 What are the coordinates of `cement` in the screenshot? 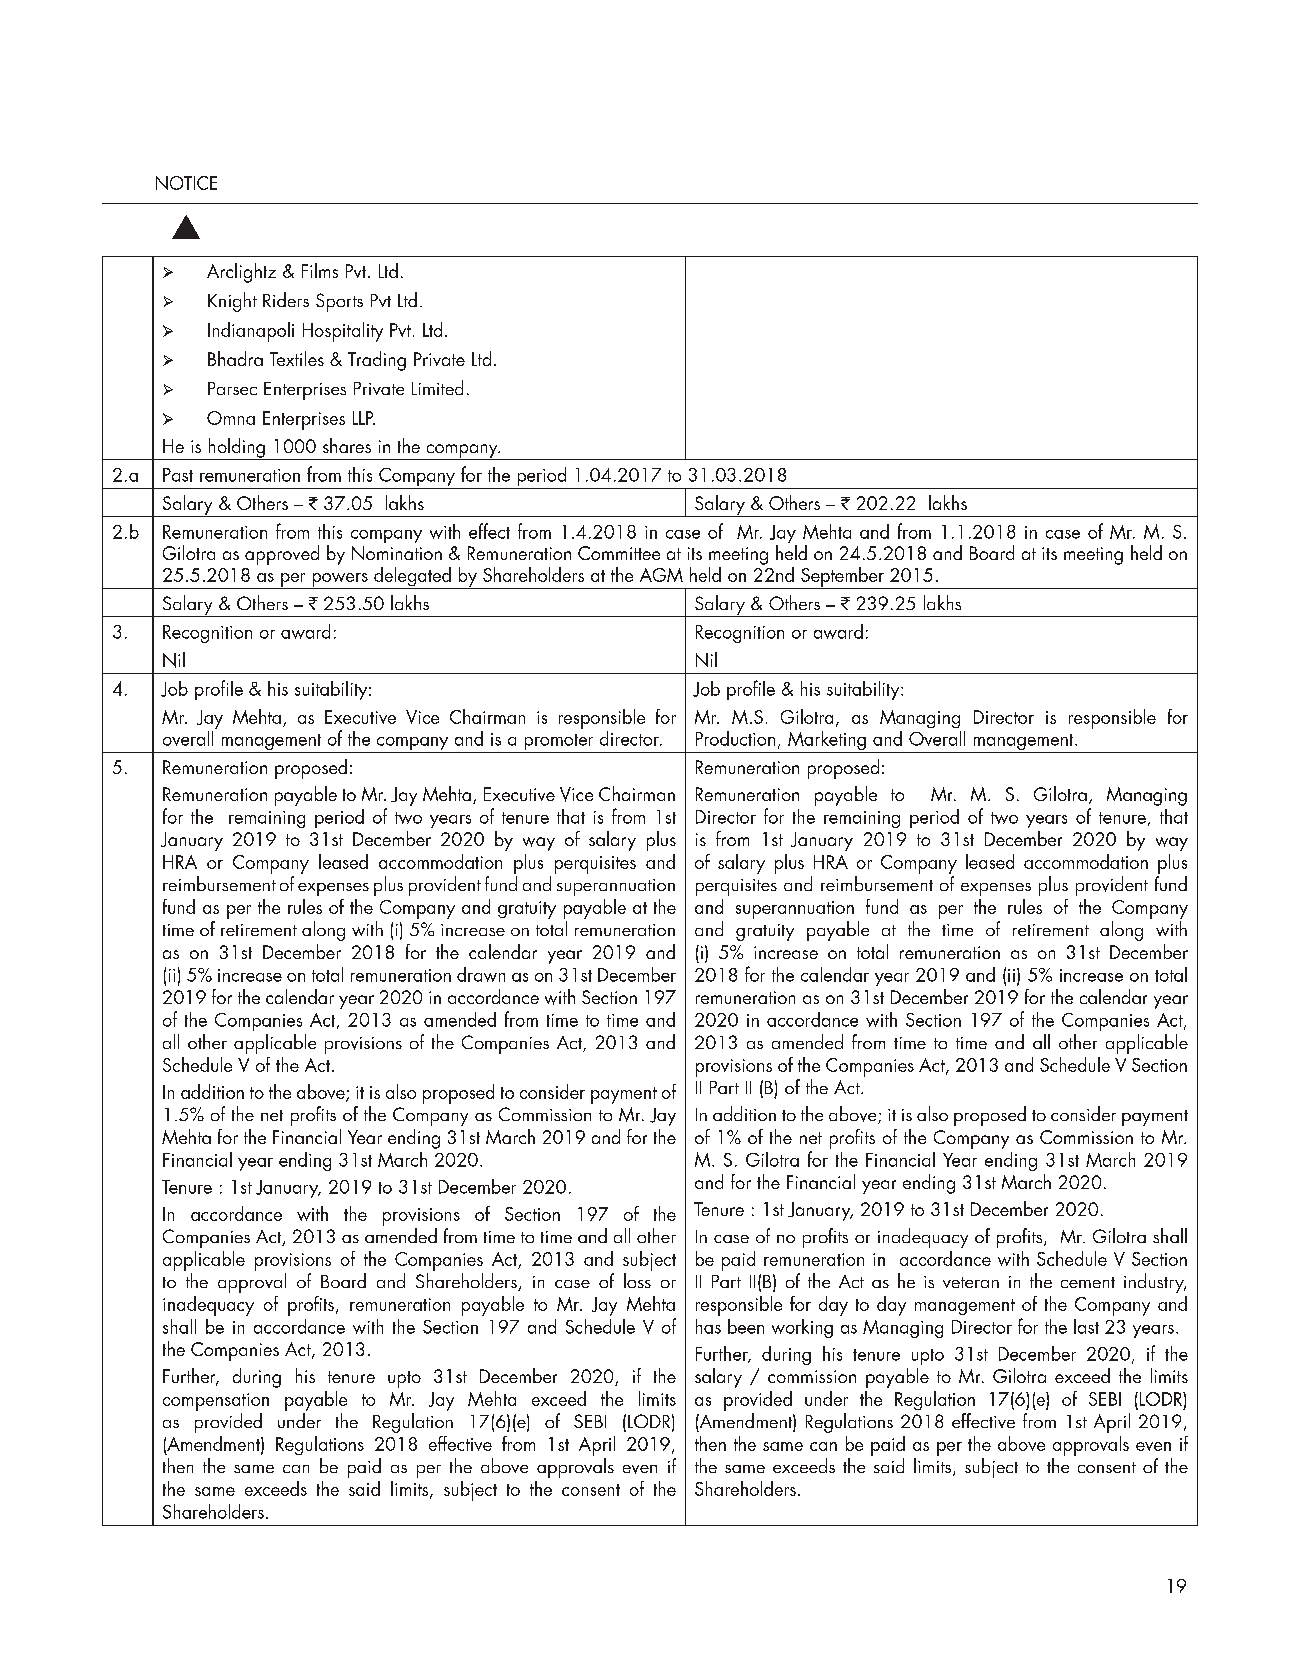 It's located at (1088, 1282).
